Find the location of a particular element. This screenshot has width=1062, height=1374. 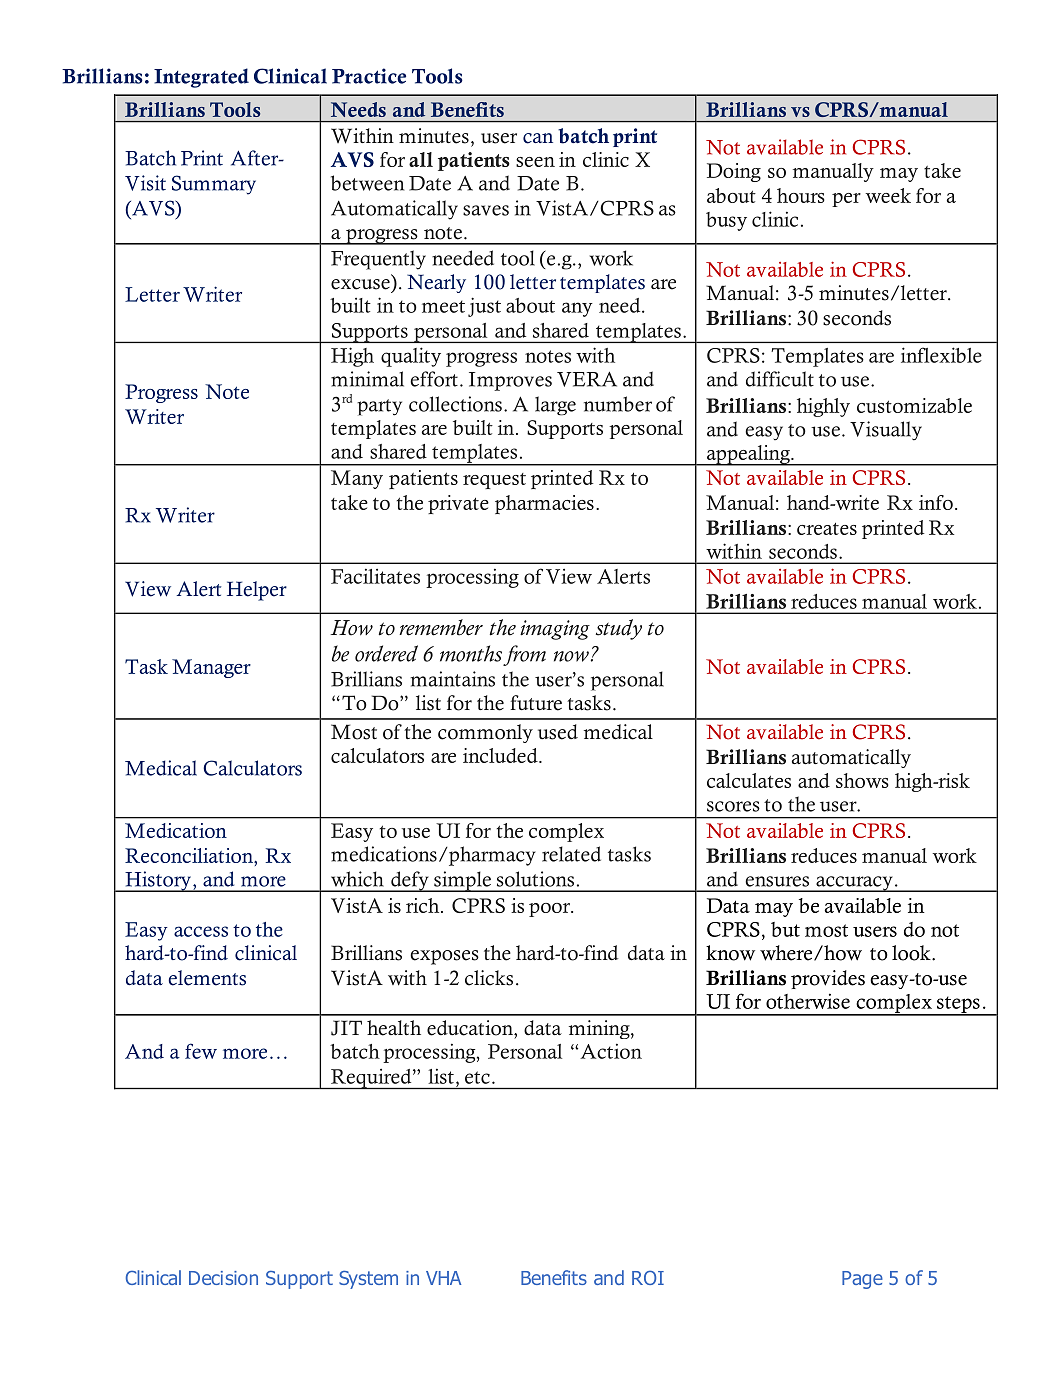

week is located at coordinates (888, 195).
